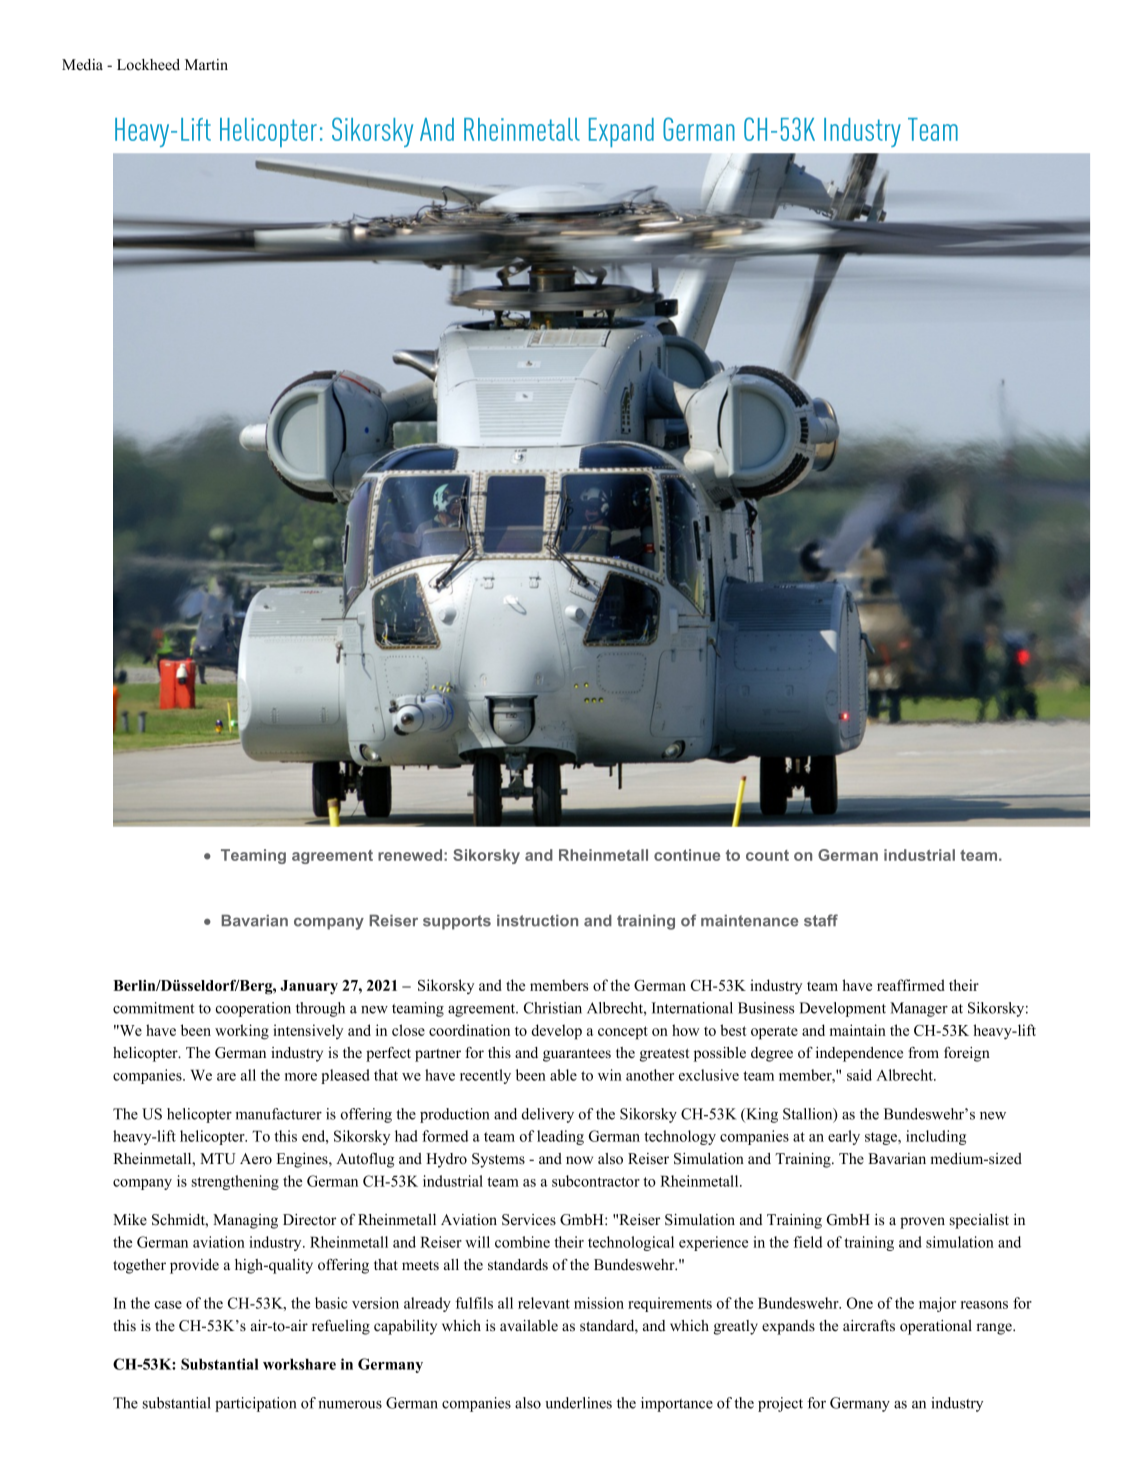 The width and height of the screenshot is (1144, 1481). I want to click on Lockheed, so click(148, 65).
